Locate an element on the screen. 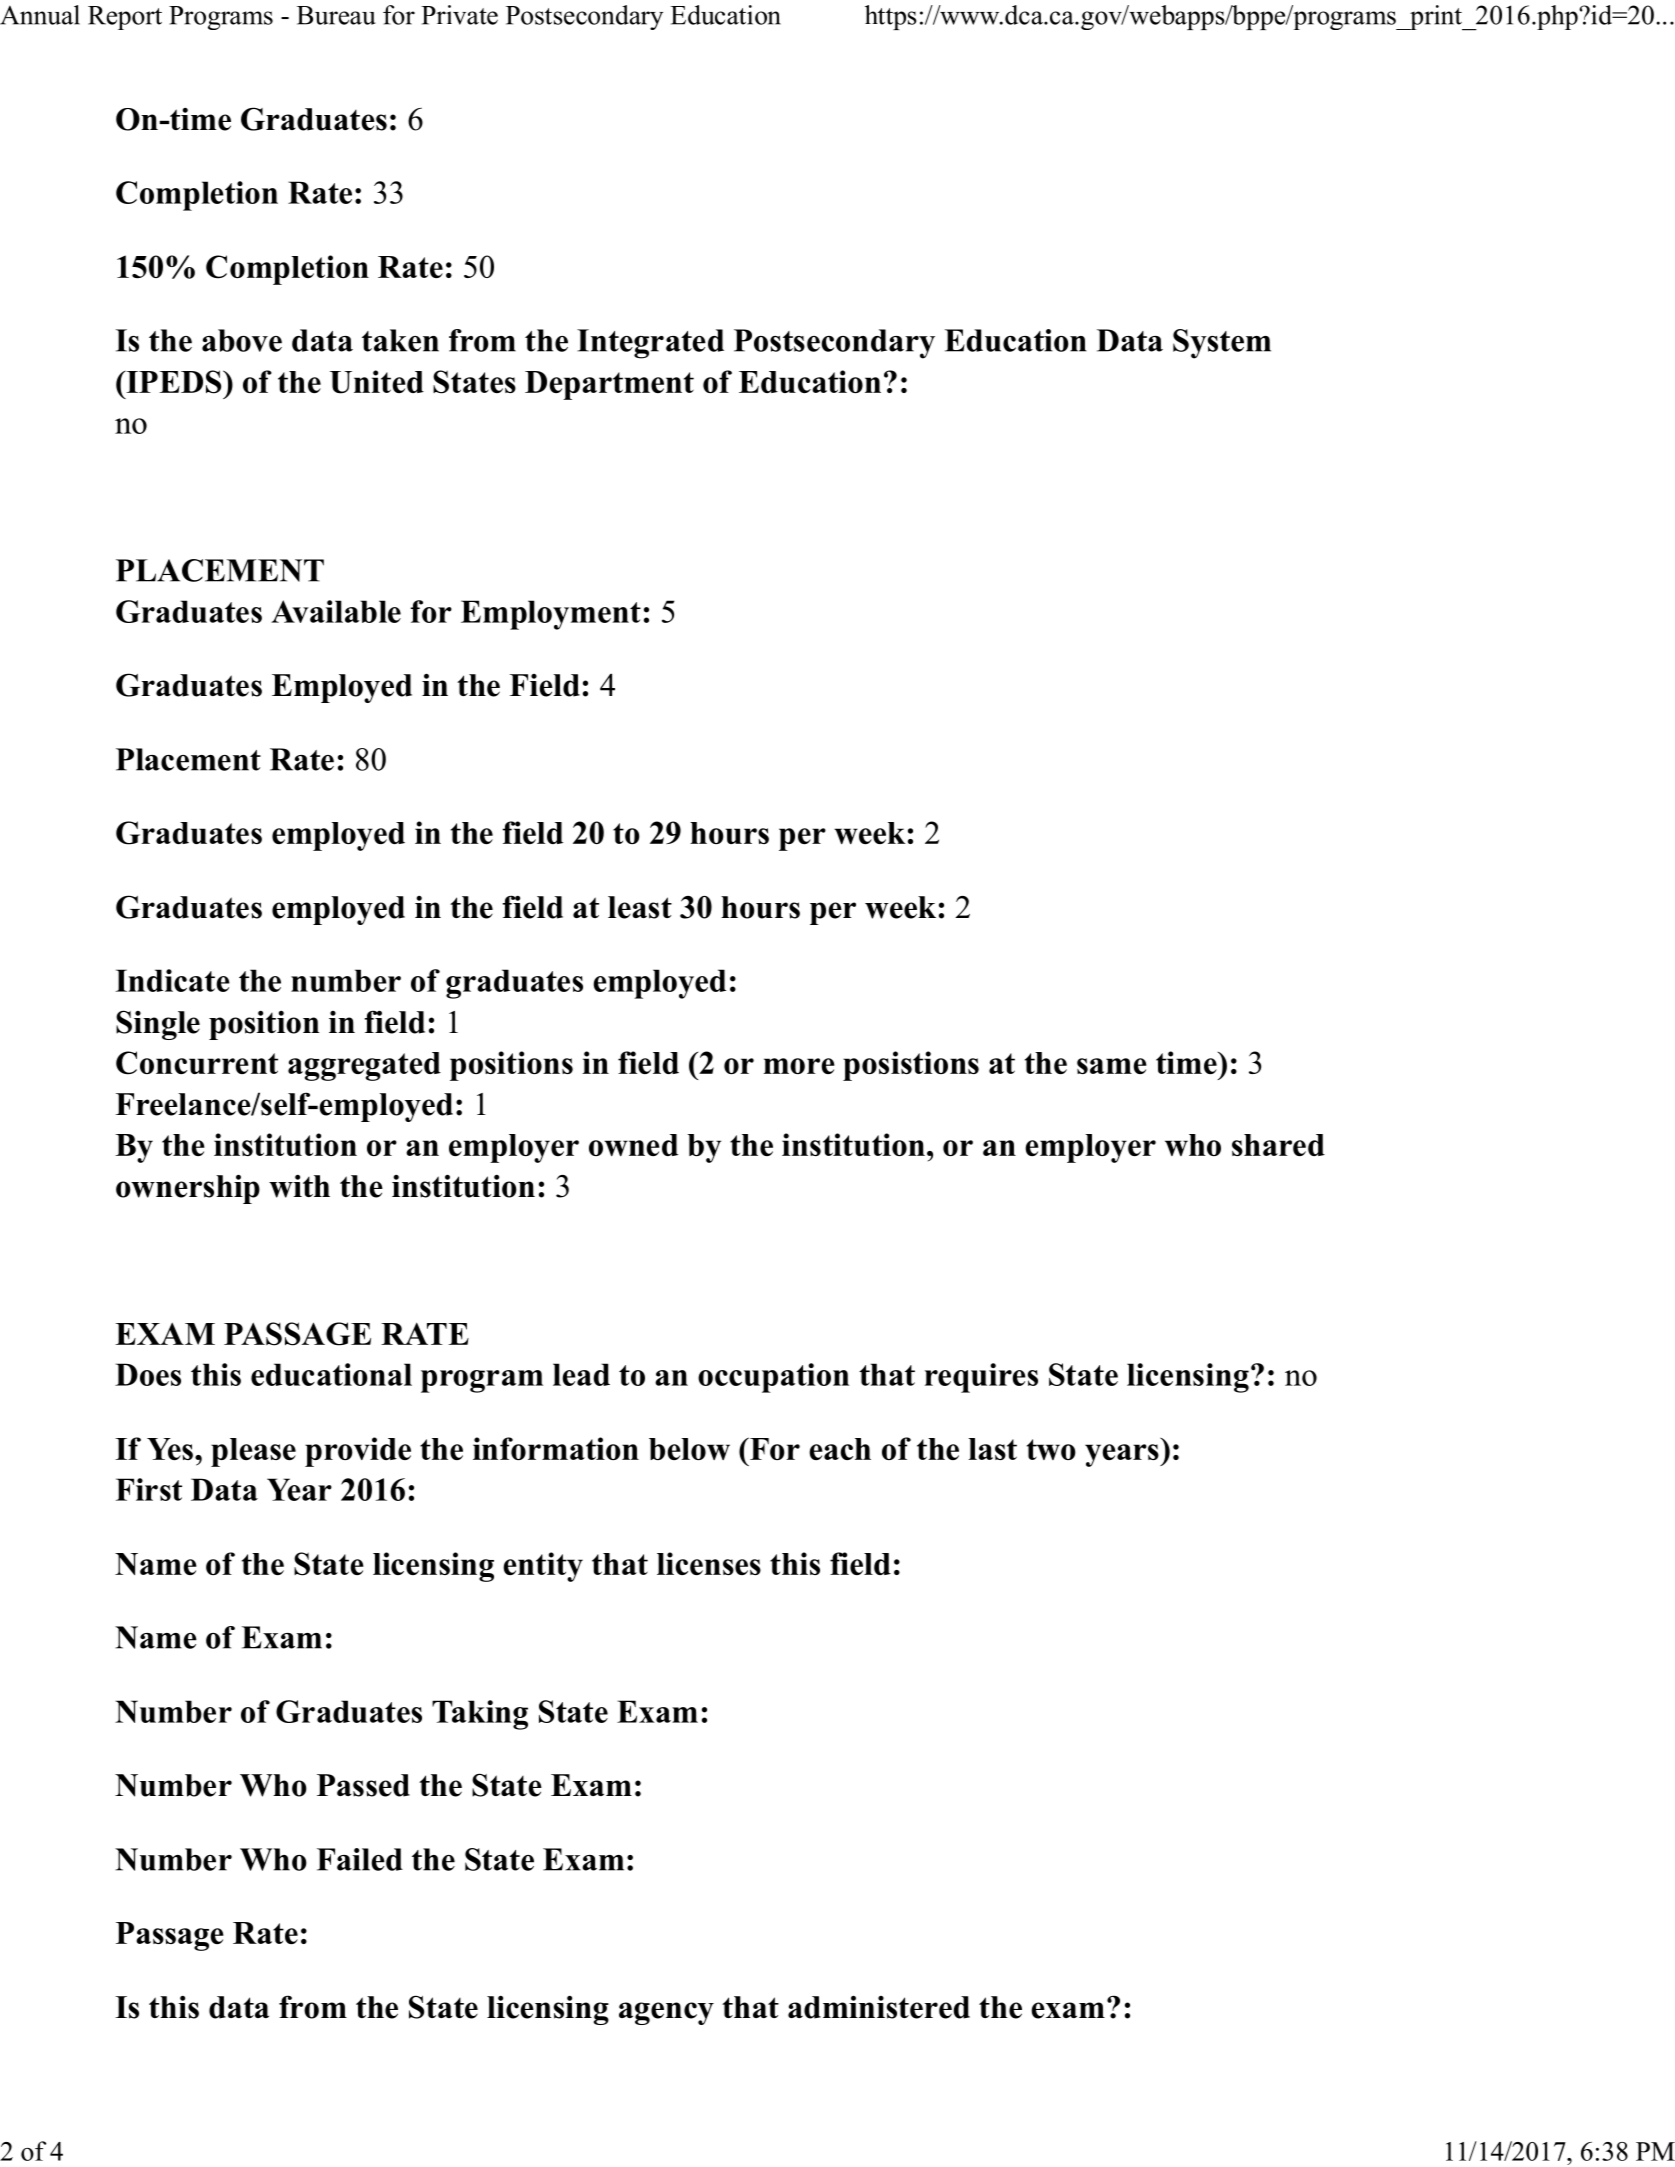 The image size is (1675, 2167). same is located at coordinates (1112, 1066).
